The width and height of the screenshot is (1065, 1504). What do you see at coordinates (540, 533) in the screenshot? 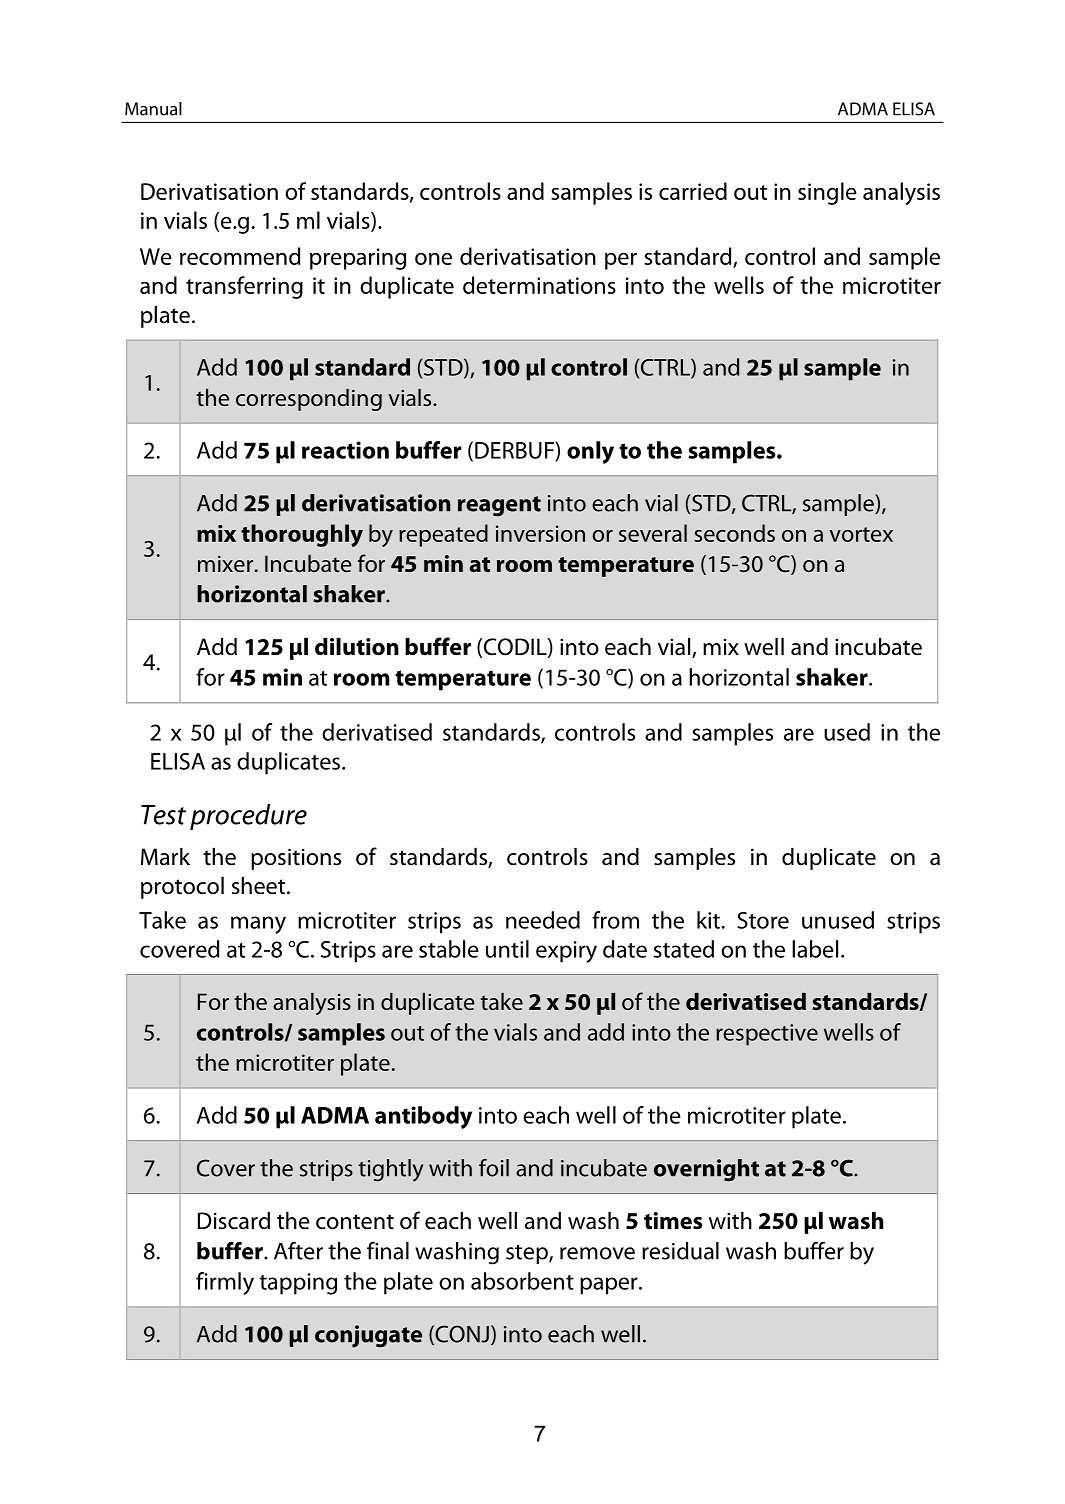
I see `inversion` at bounding box center [540, 533].
